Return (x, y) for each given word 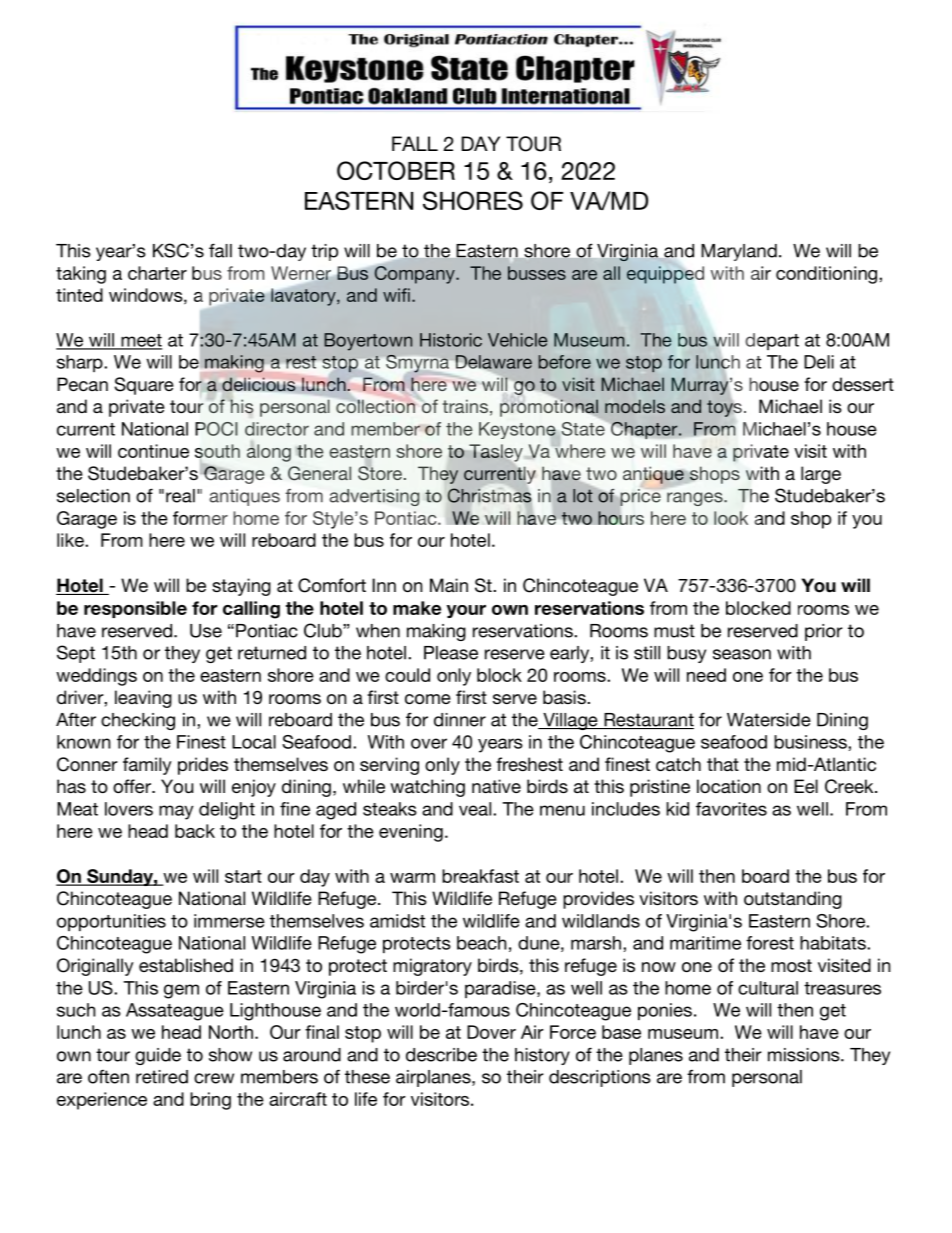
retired (162, 1077)
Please (451, 653)
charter (157, 273)
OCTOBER (396, 170)
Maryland (739, 252)
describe (441, 1055)
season (742, 654)
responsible (135, 609)
